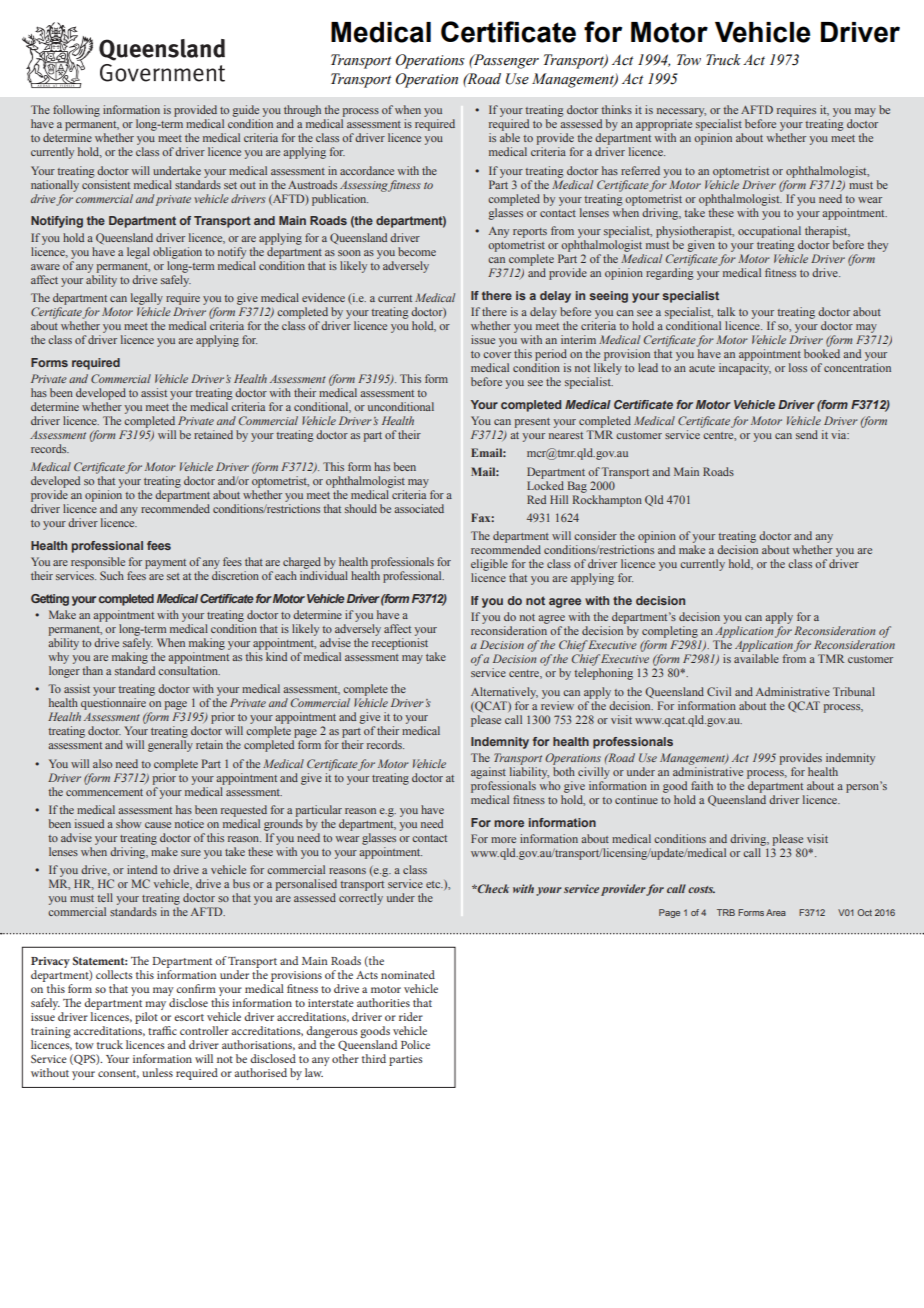  I want to click on following, so click(76, 111).
